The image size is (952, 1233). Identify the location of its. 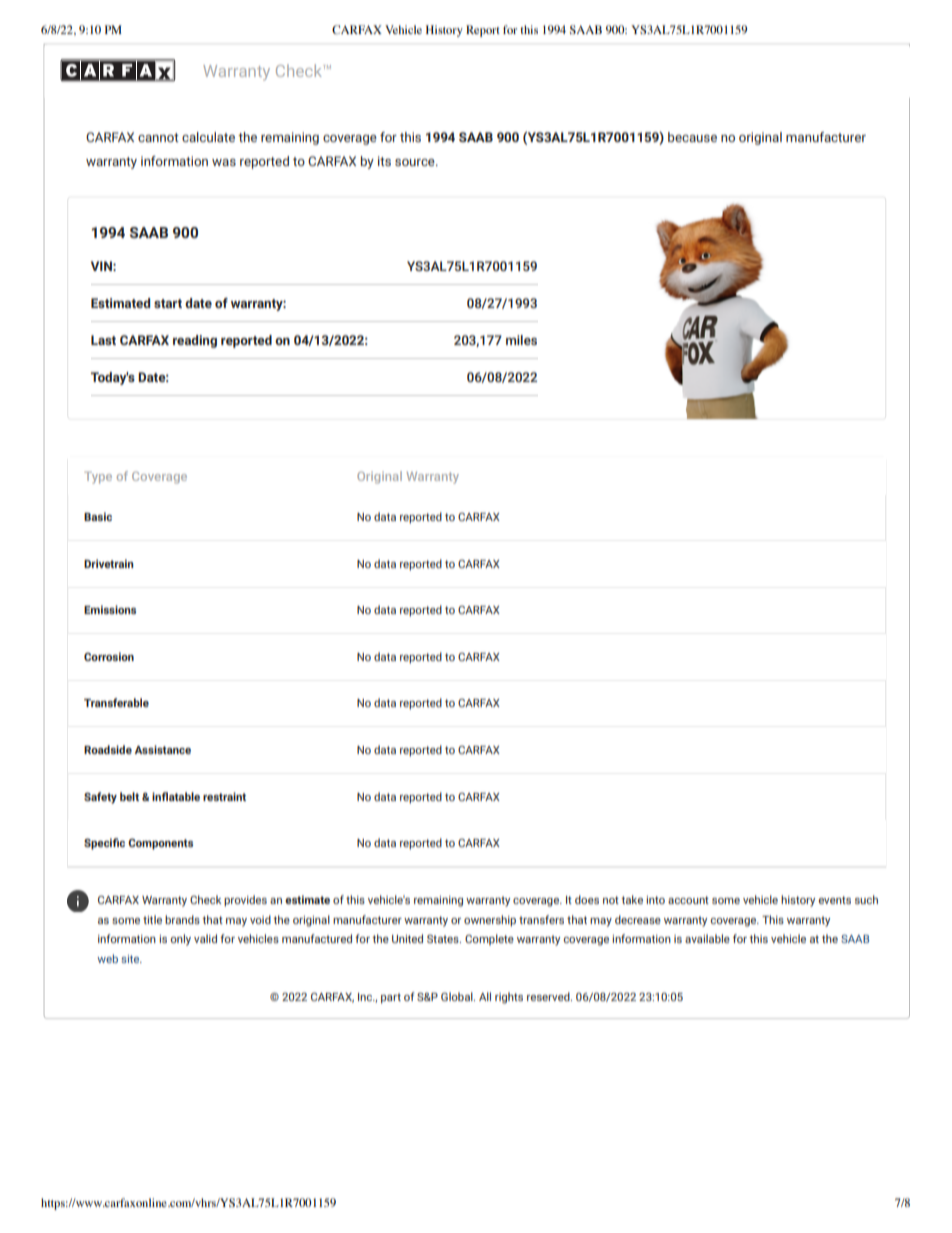
(384, 161).
